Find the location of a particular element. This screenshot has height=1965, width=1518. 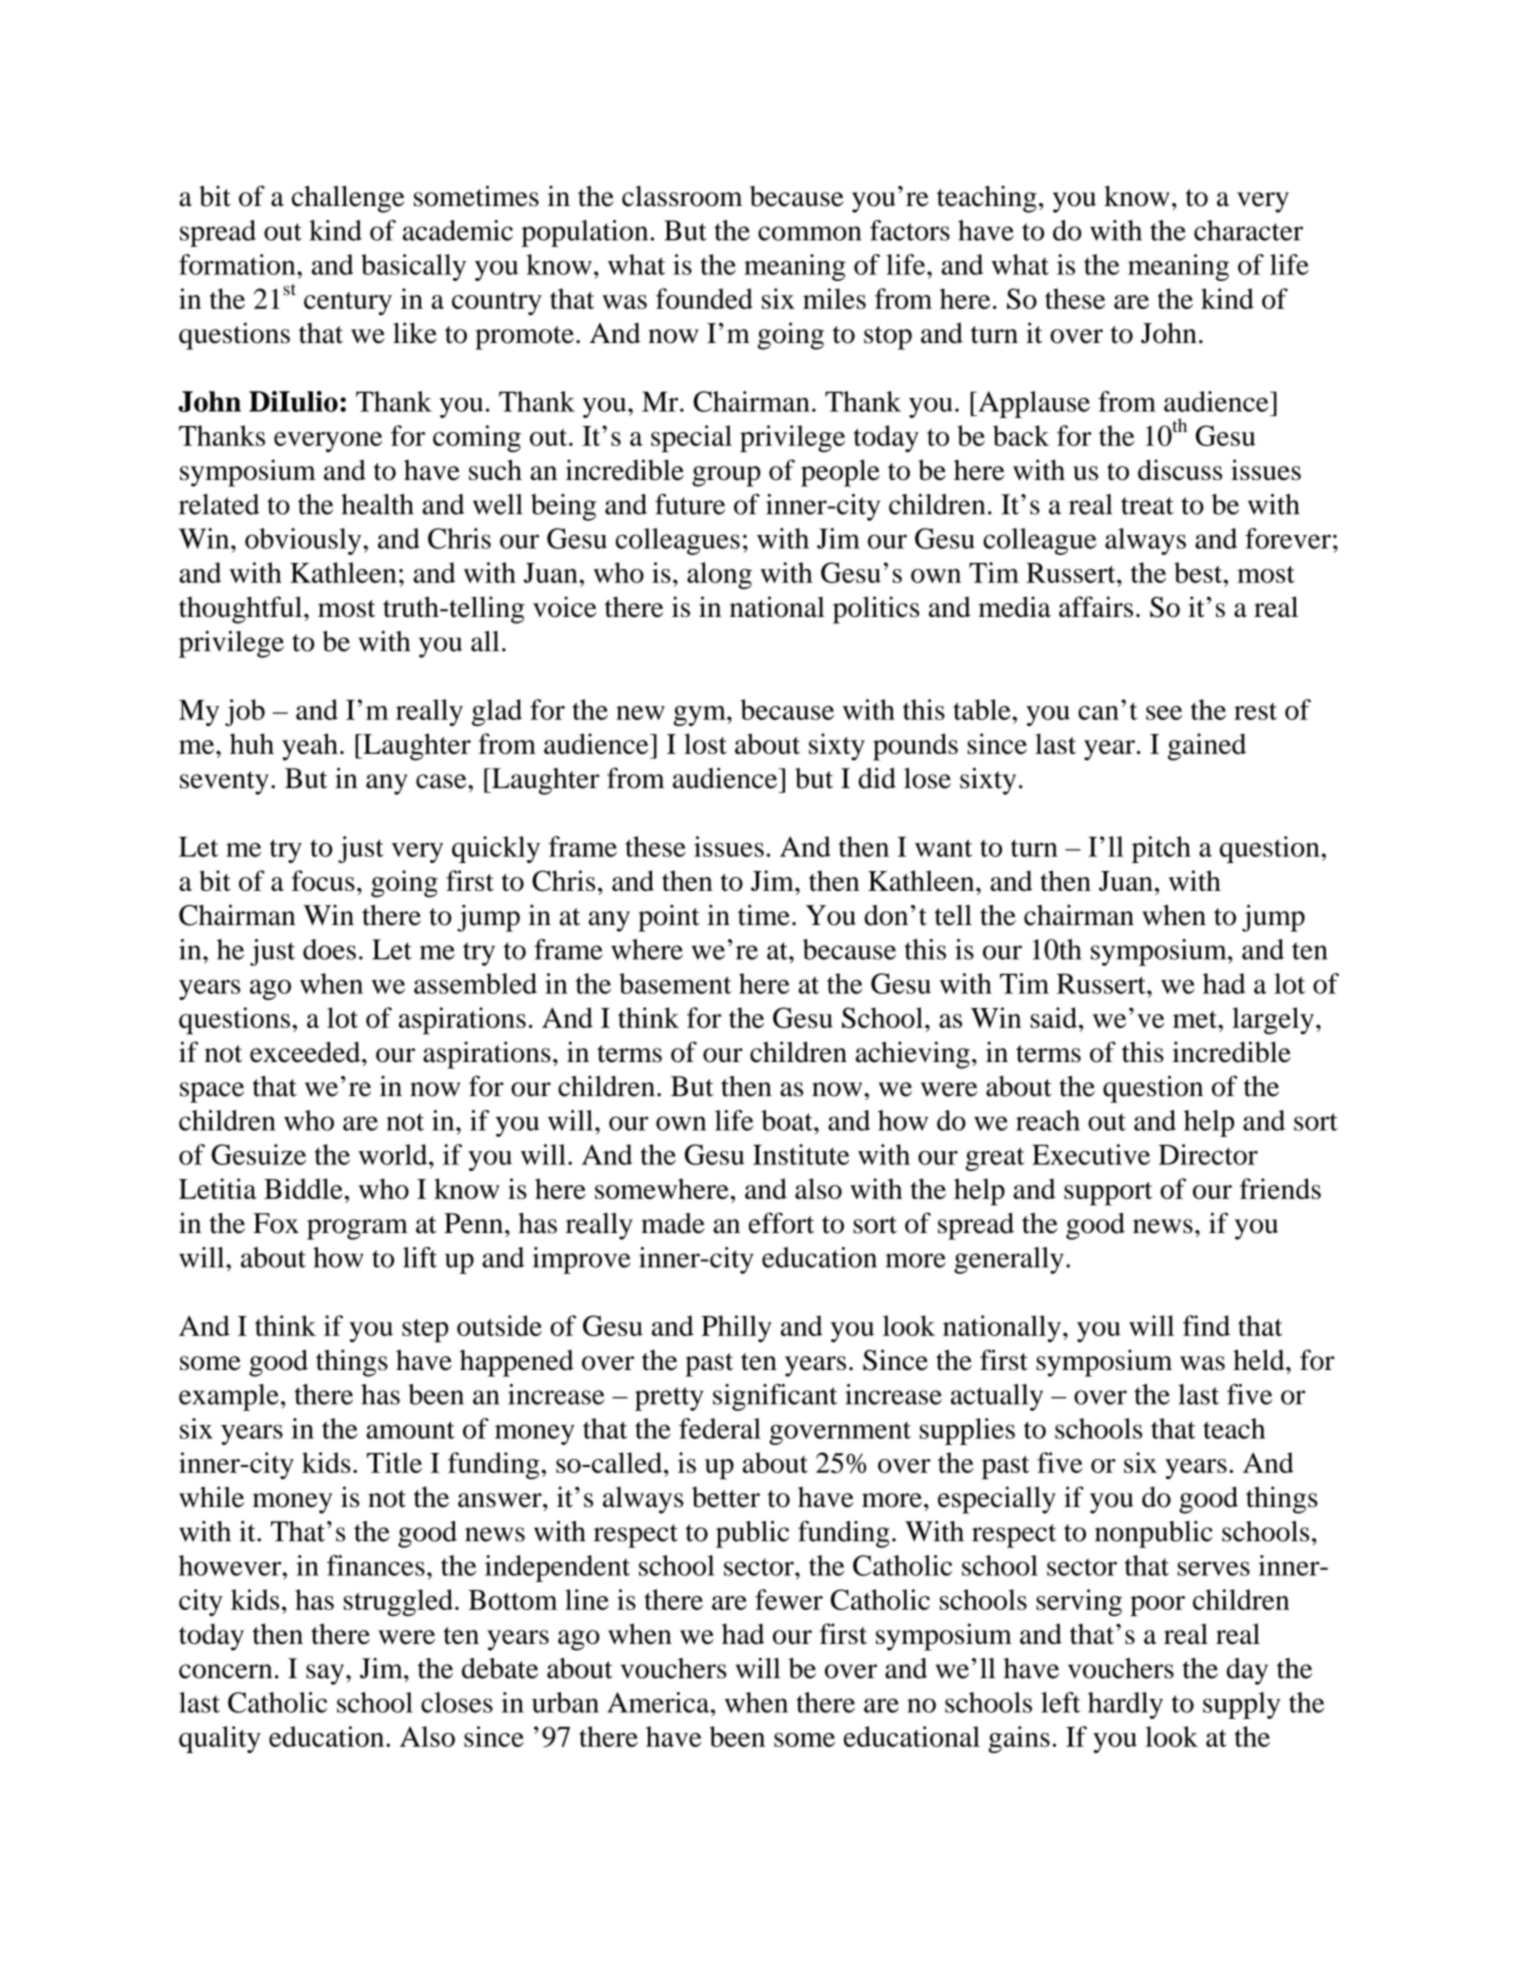

does is located at coordinates (329, 949).
